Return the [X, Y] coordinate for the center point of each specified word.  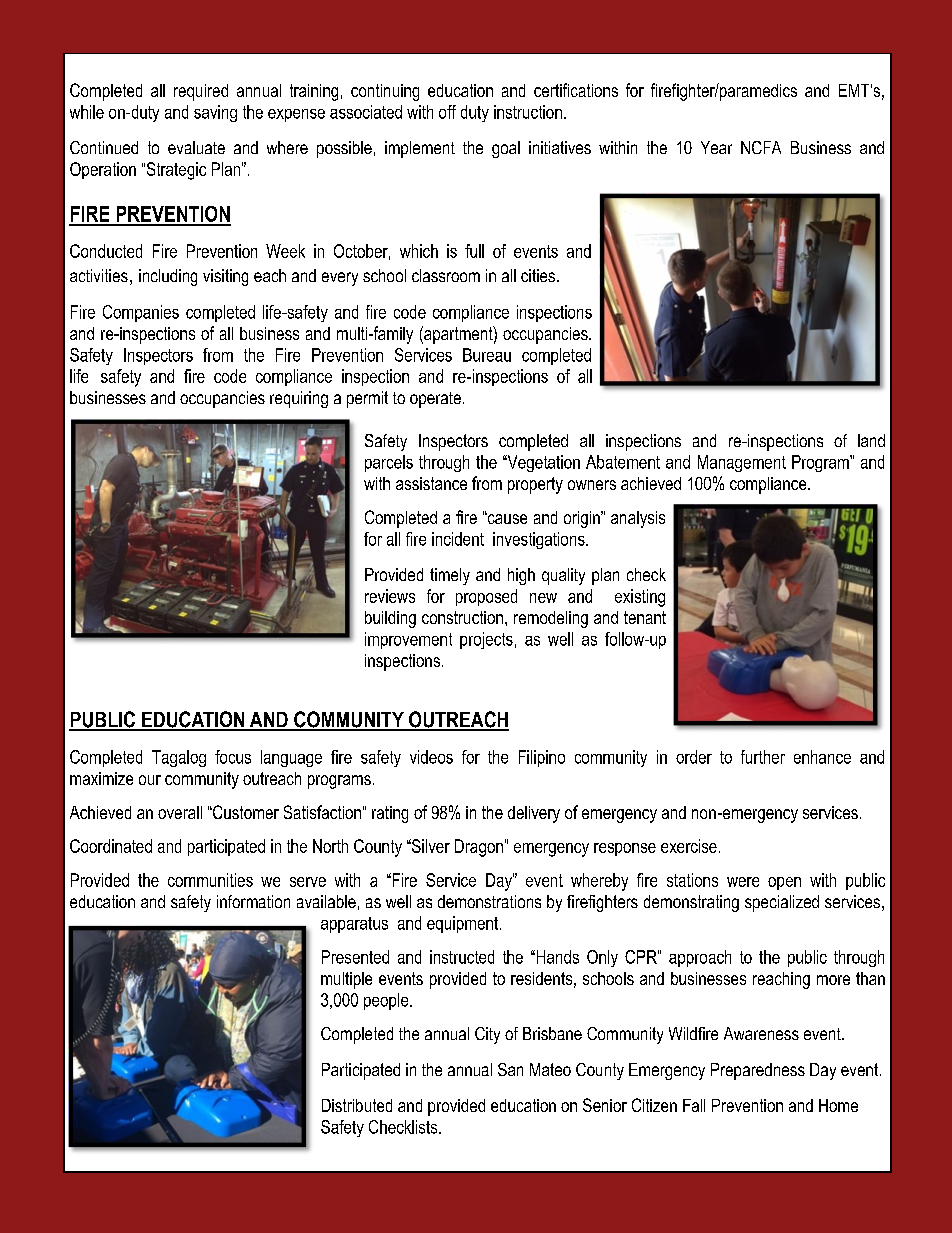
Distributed [357, 1105]
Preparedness [758, 1071]
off [447, 112]
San [510, 1069]
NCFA [761, 147]
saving [215, 113]
